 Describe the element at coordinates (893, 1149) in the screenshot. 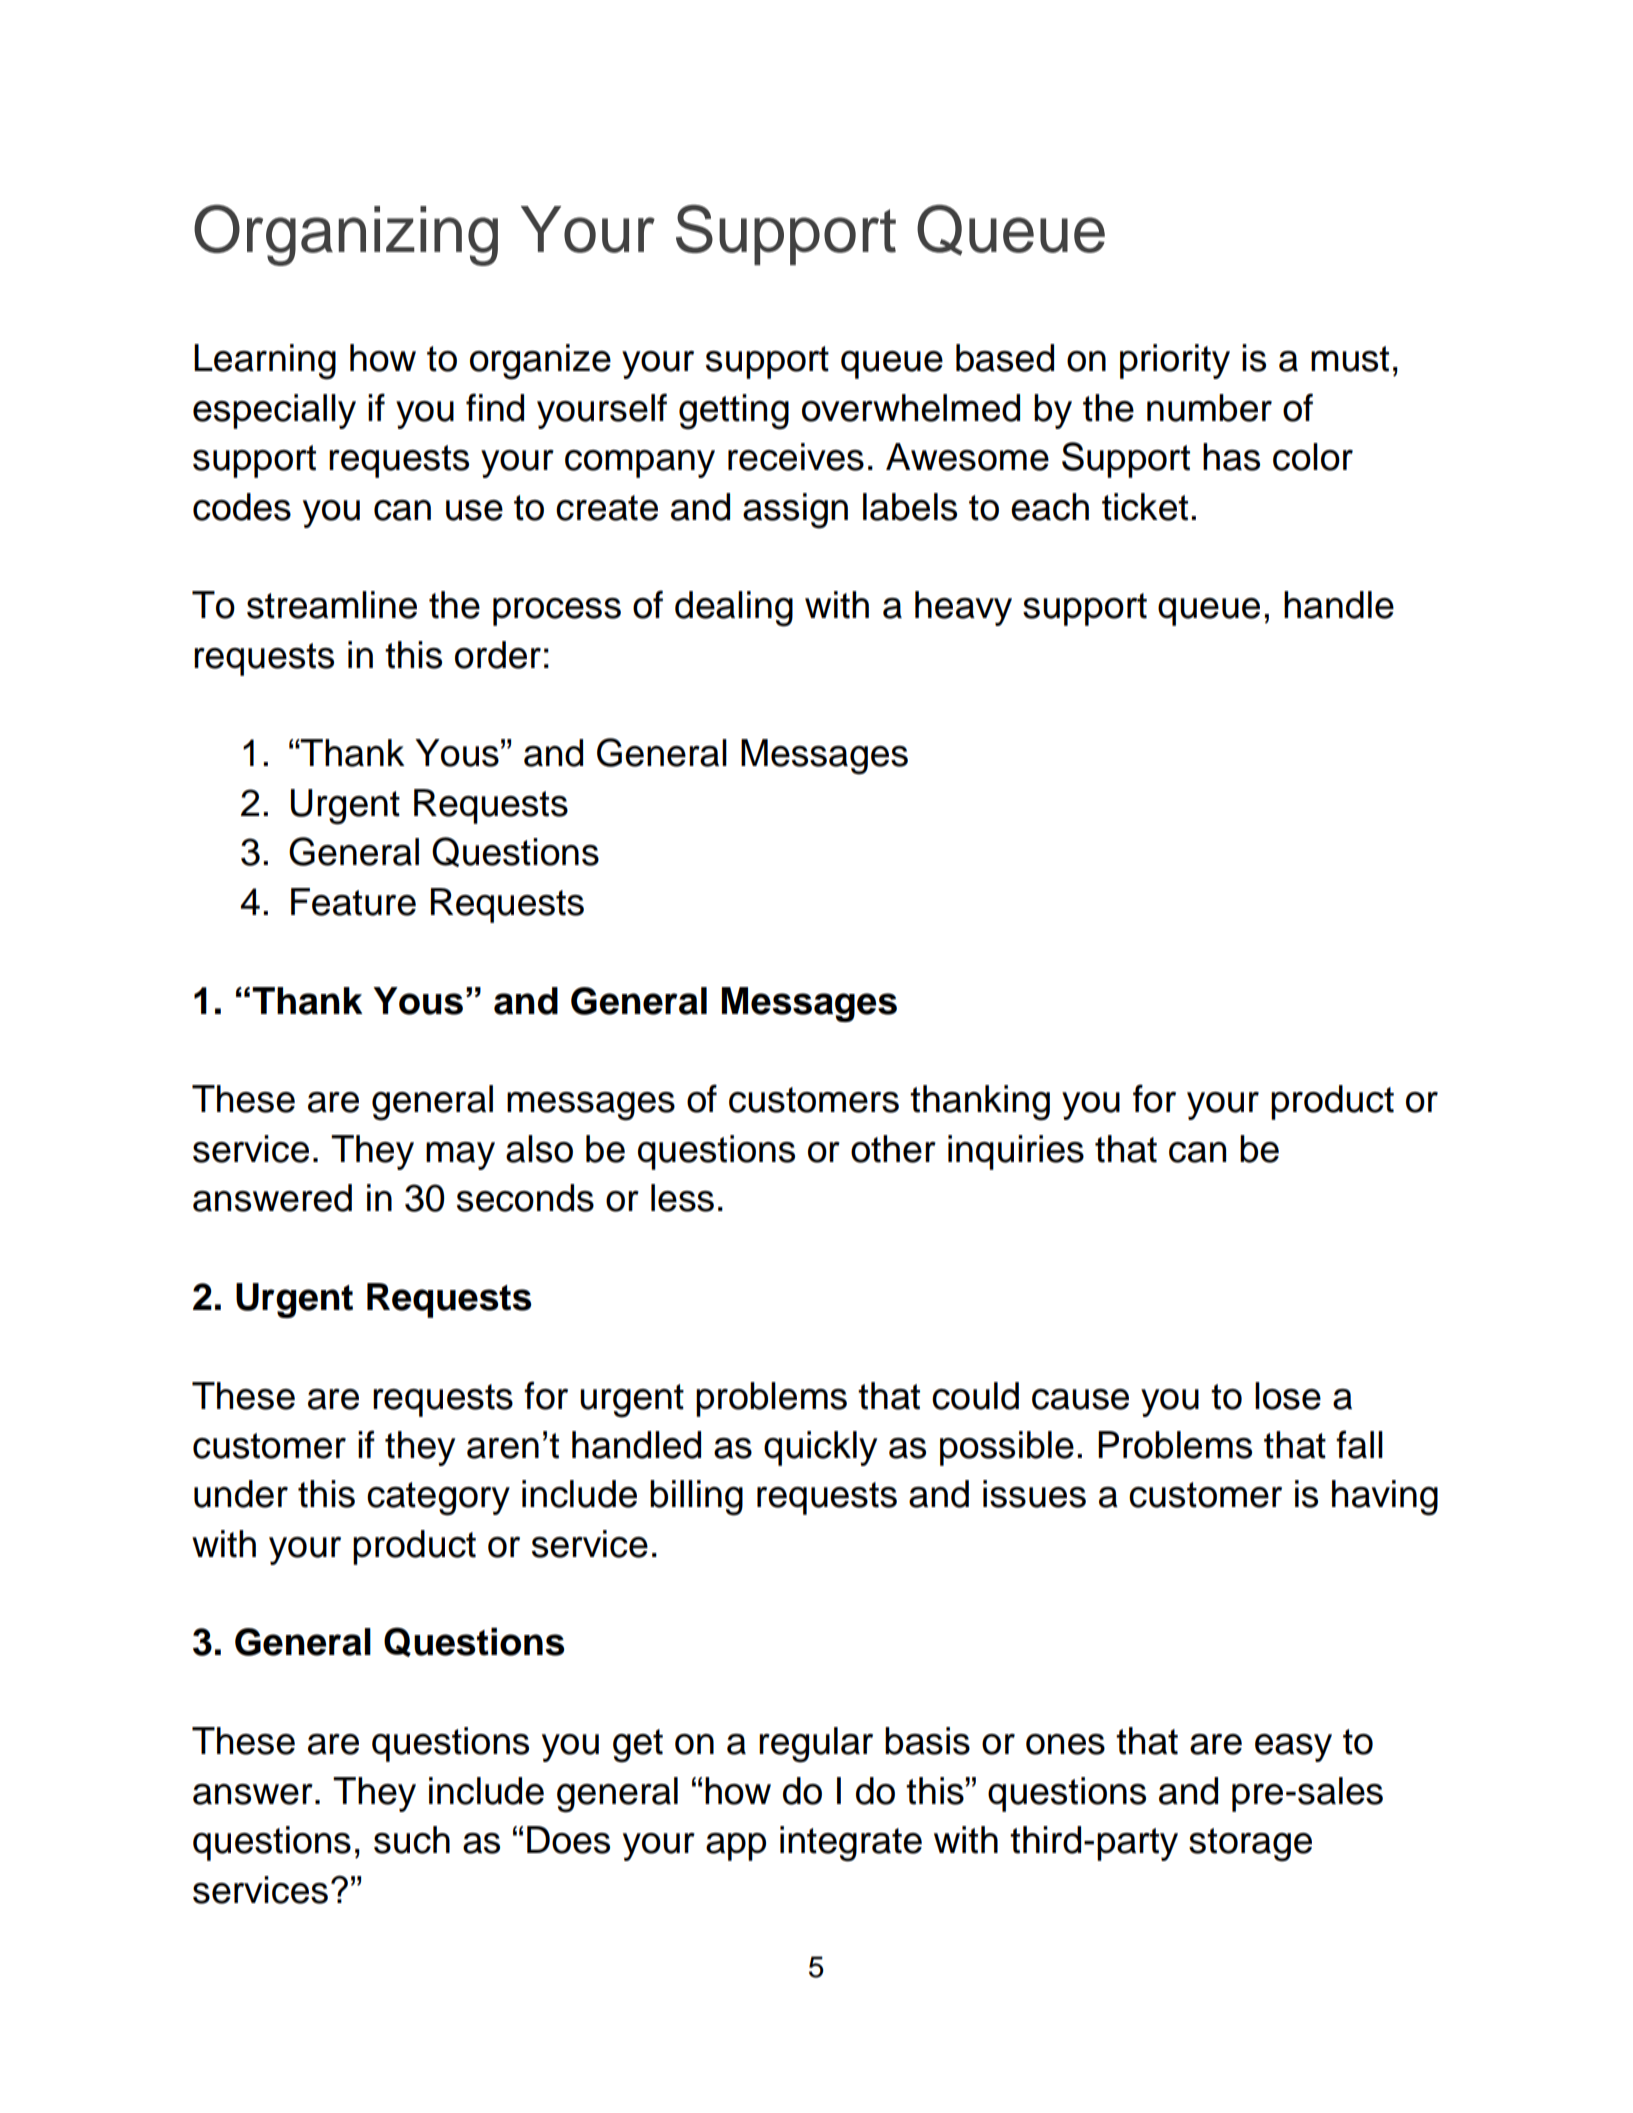

I see `other` at that location.
